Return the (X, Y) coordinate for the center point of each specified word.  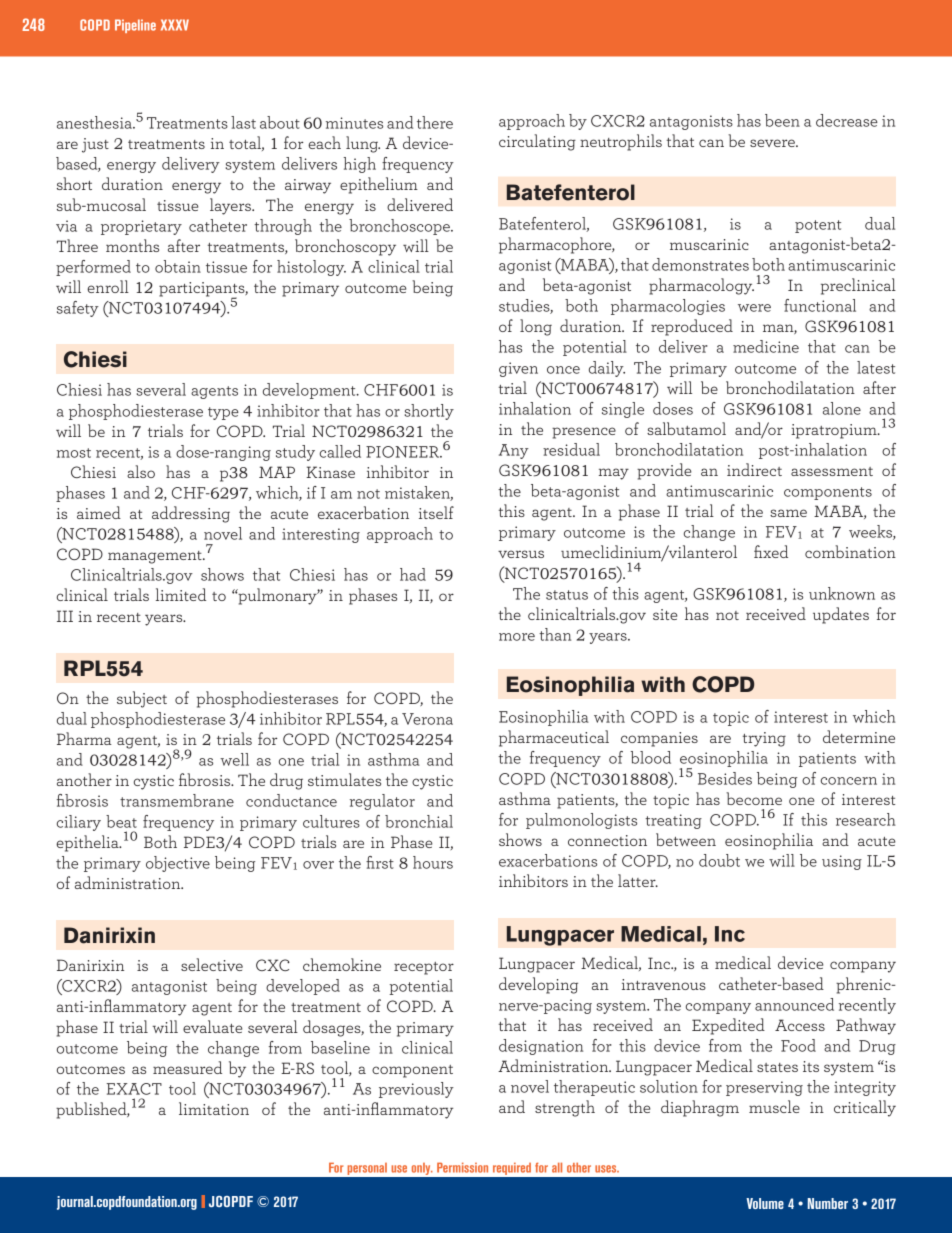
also (141, 471)
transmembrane (177, 800)
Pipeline (135, 26)
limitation (214, 1108)
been (782, 120)
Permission (462, 1167)
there (435, 122)
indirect (754, 469)
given (518, 369)
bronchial (419, 821)
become (754, 798)
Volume (765, 1203)
